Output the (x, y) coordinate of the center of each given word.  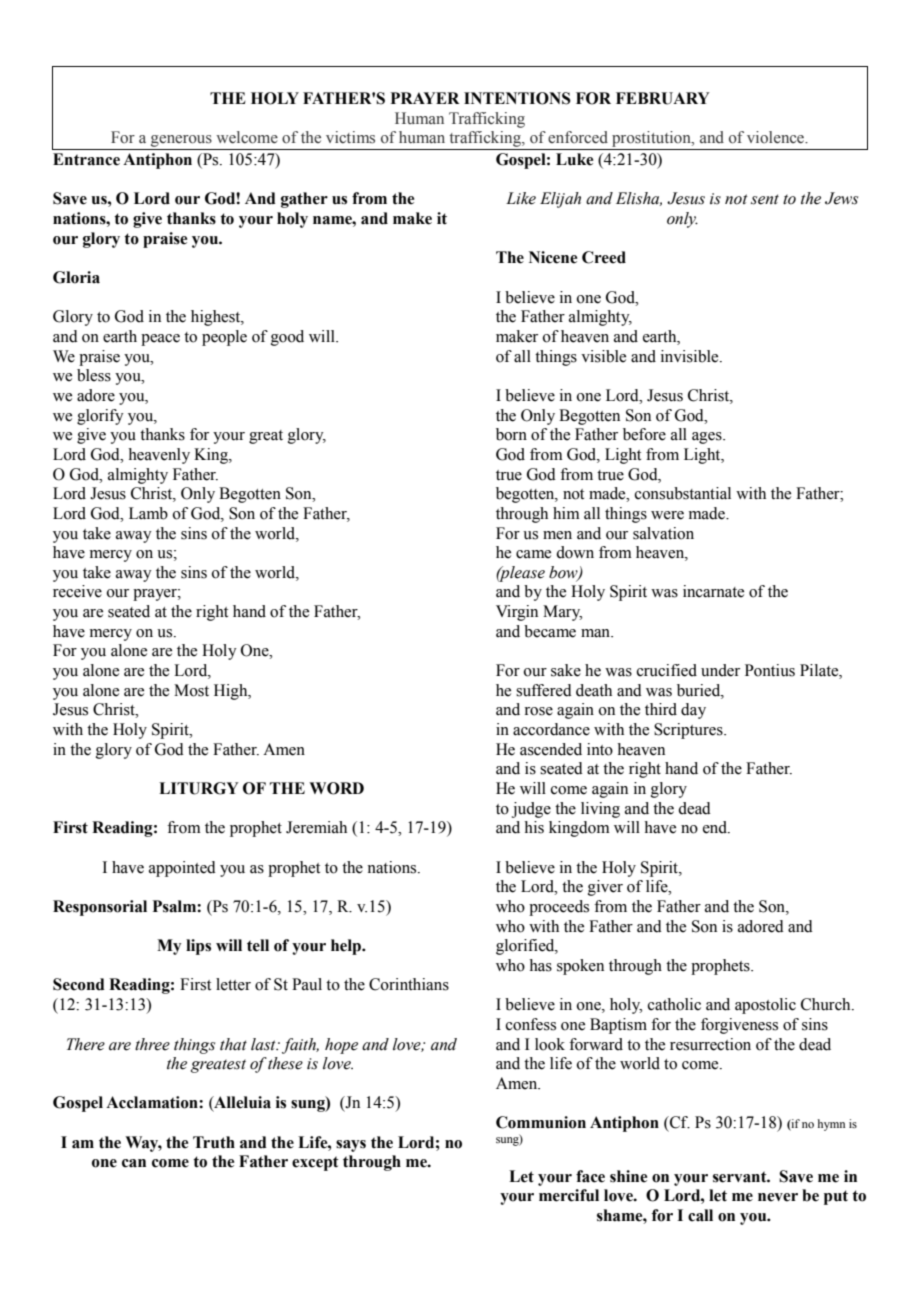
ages (708, 438)
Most (191, 690)
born (511, 434)
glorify (100, 417)
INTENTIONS (517, 98)
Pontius (770, 670)
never (778, 1197)
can (134, 1163)
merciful (569, 1195)
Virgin (517, 613)
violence (777, 137)
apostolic (765, 1006)
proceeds (559, 908)
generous (181, 141)
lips (198, 947)
